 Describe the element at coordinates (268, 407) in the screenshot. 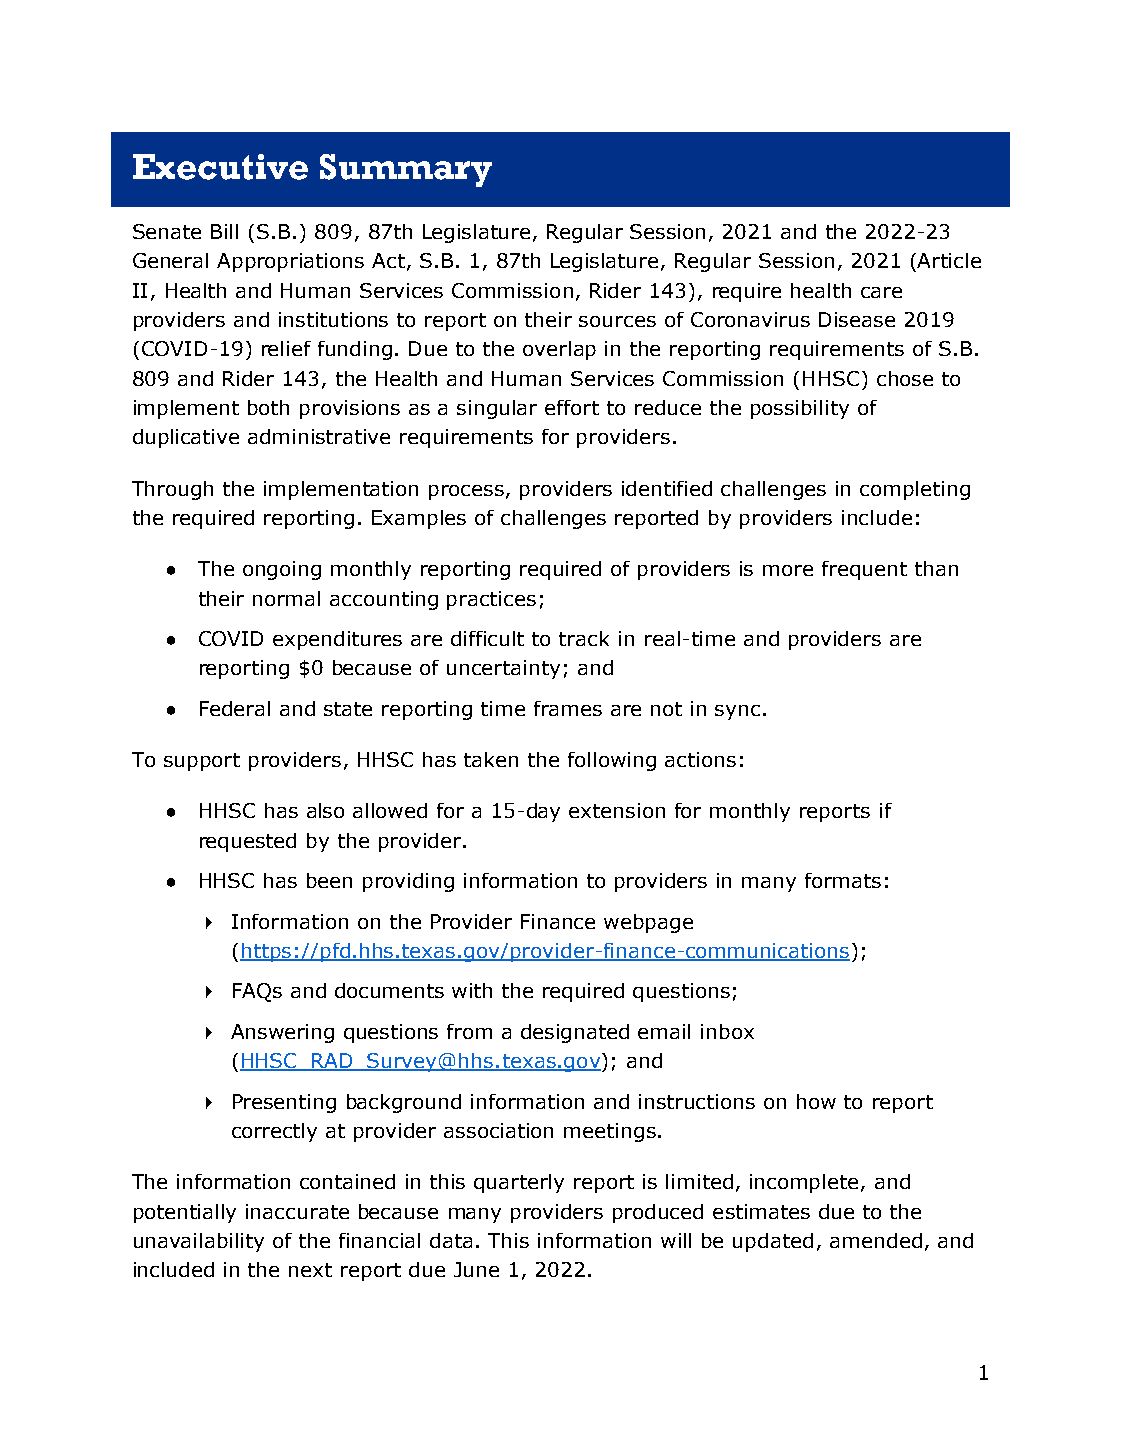

I see `both` at that location.
